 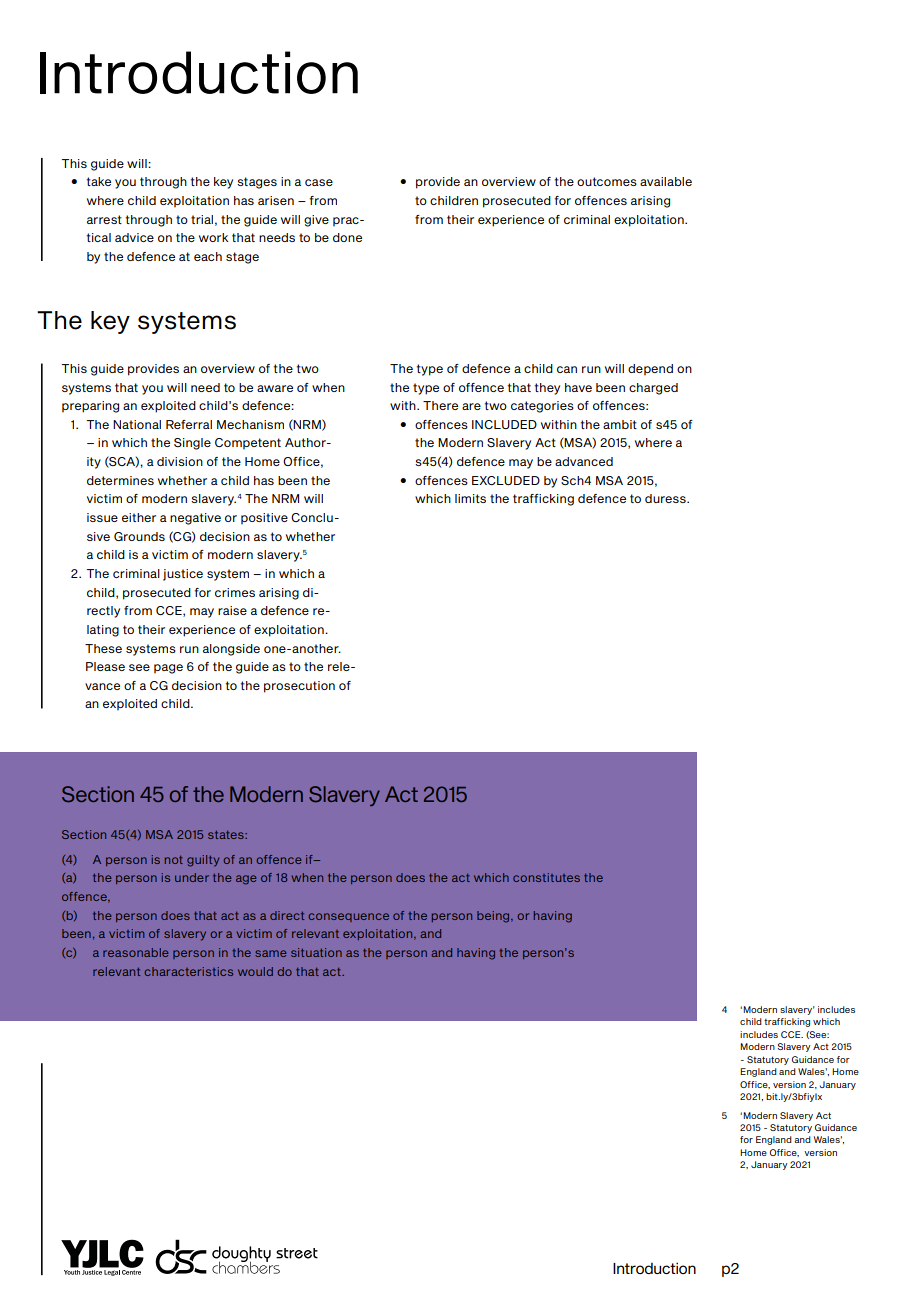 I want to click on arrest, so click(x=104, y=219).
